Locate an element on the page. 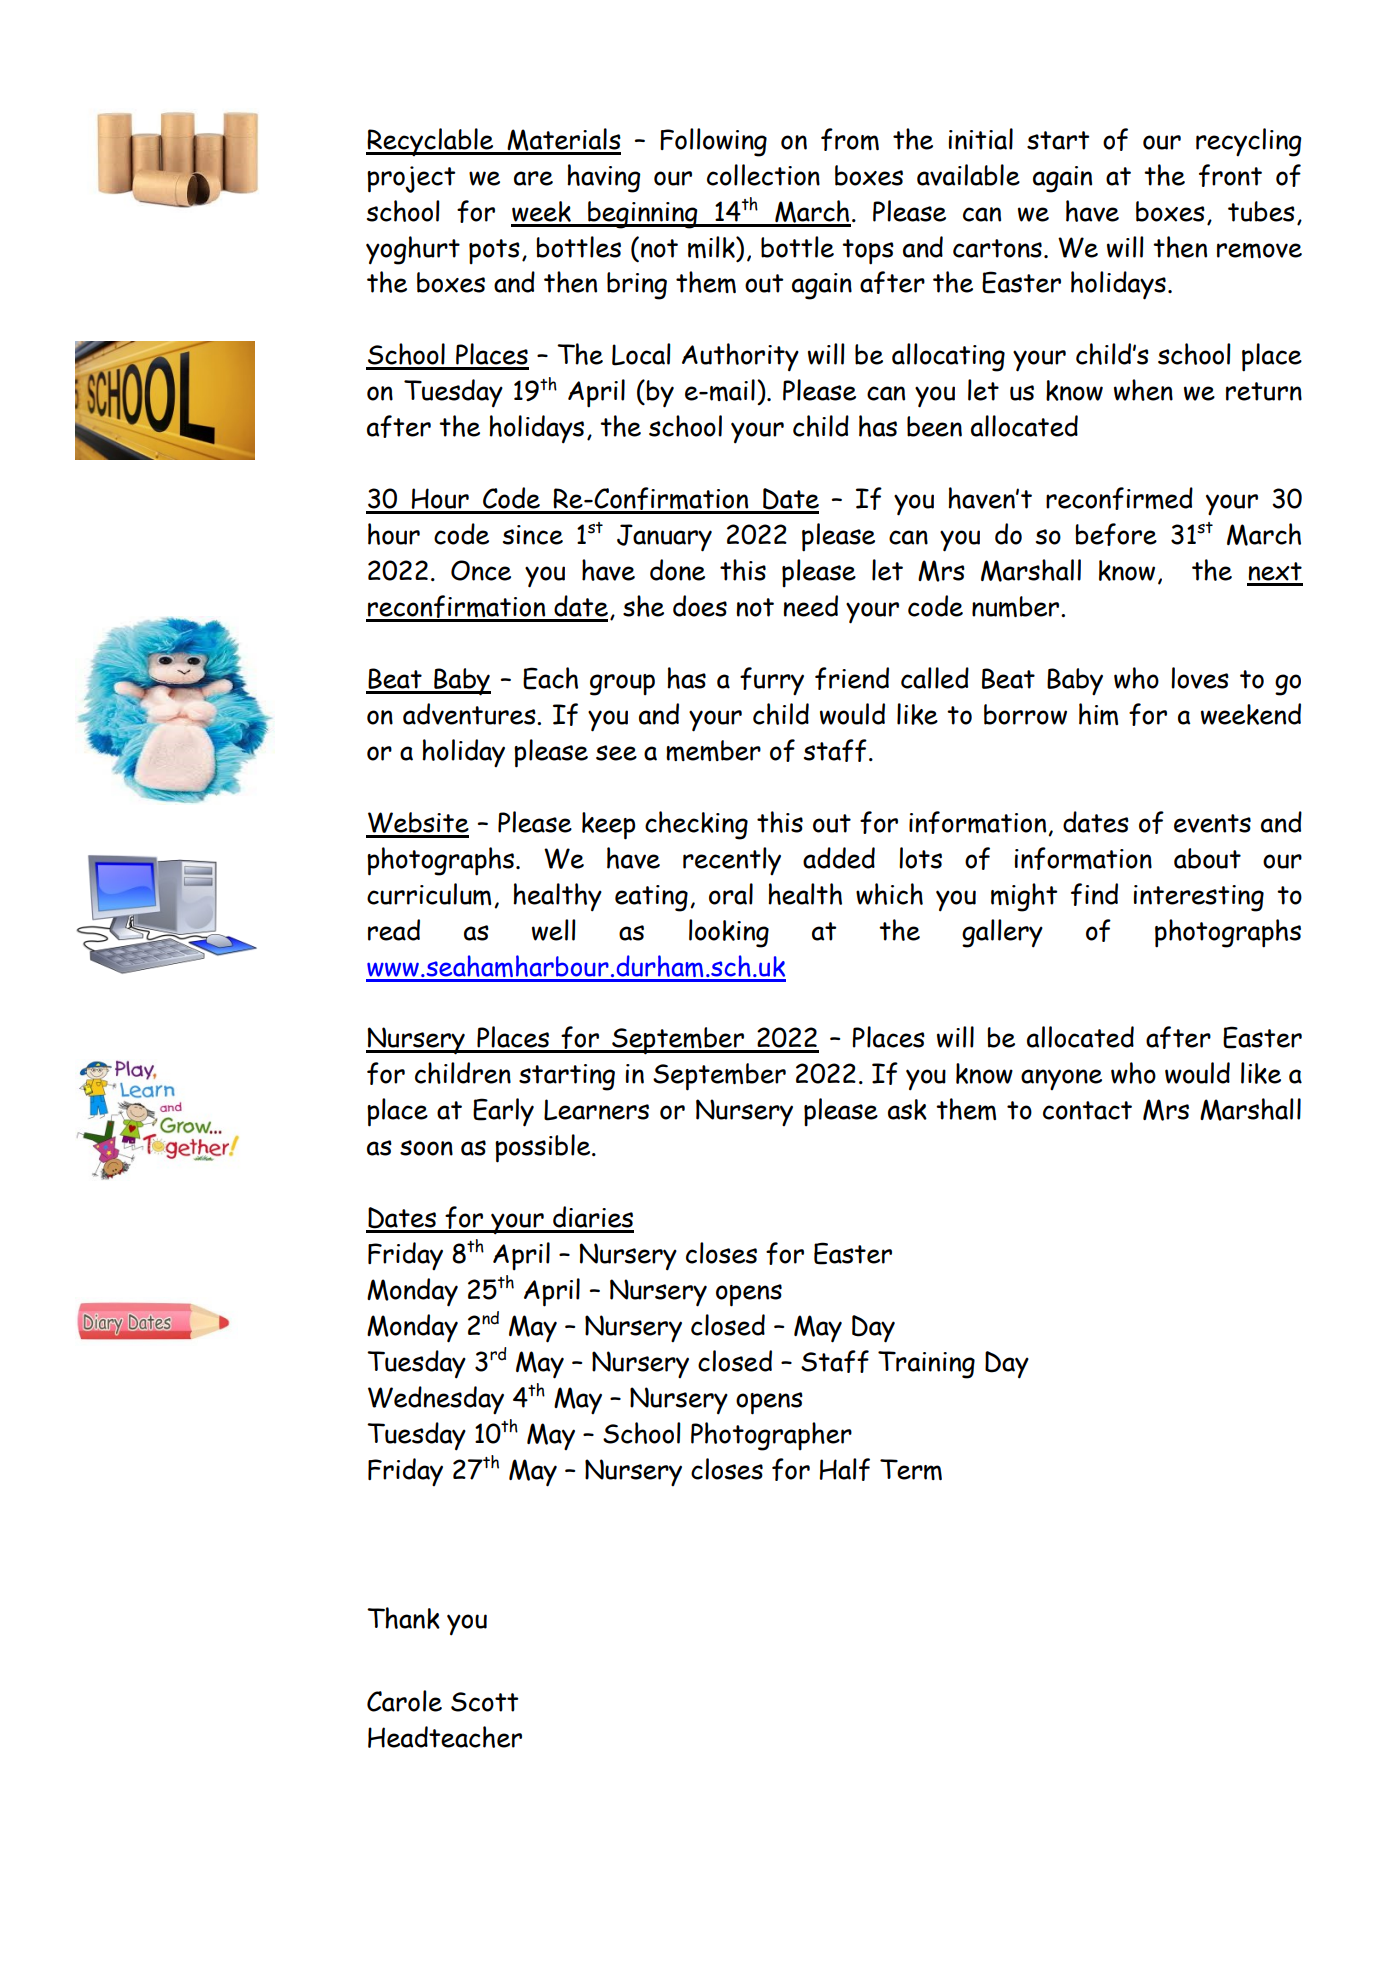 Image resolution: width=1396 pixels, height=1974 pixels. Term is located at coordinates (911, 1469).
